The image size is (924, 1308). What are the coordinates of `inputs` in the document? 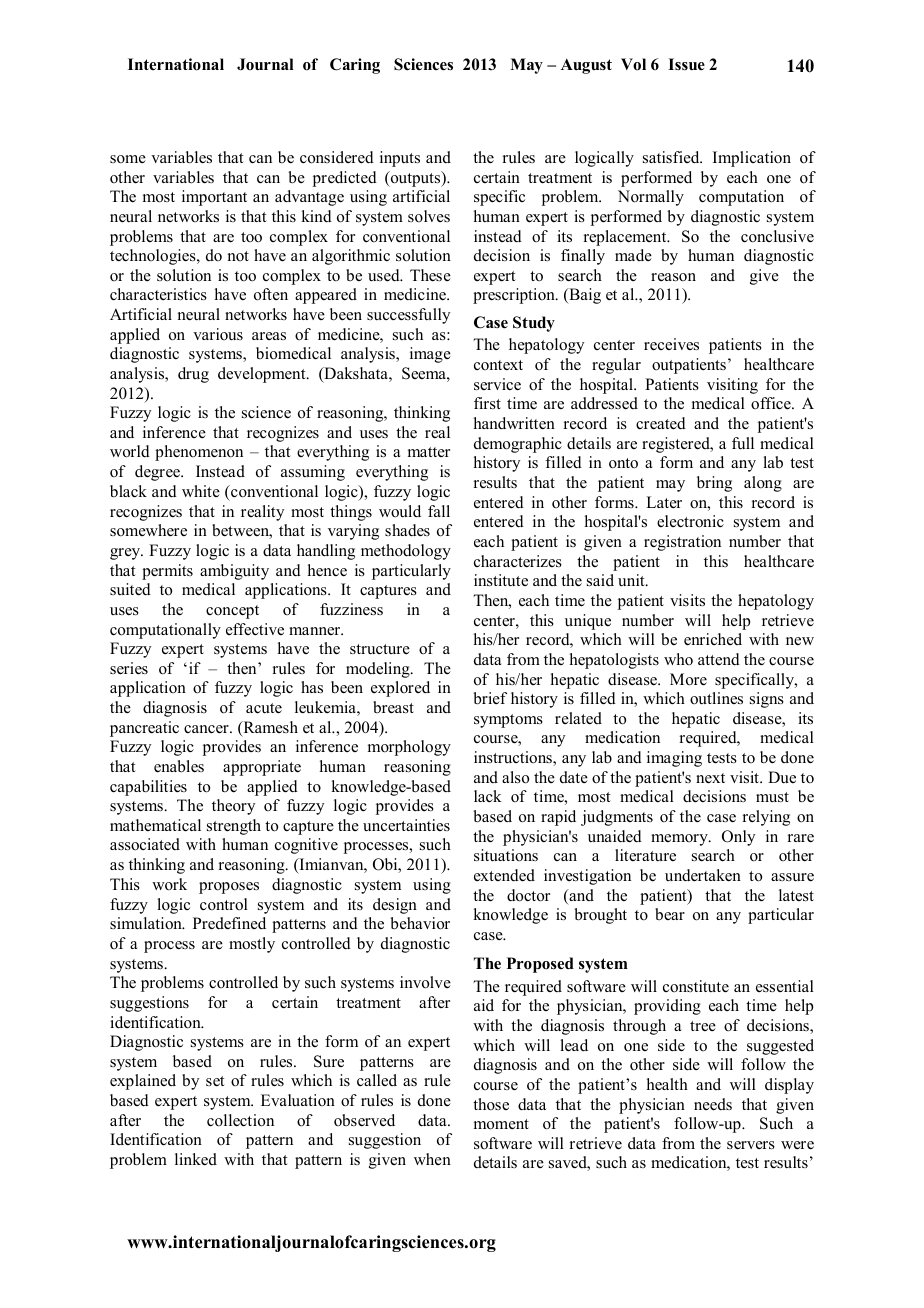 It's located at (400, 159).
